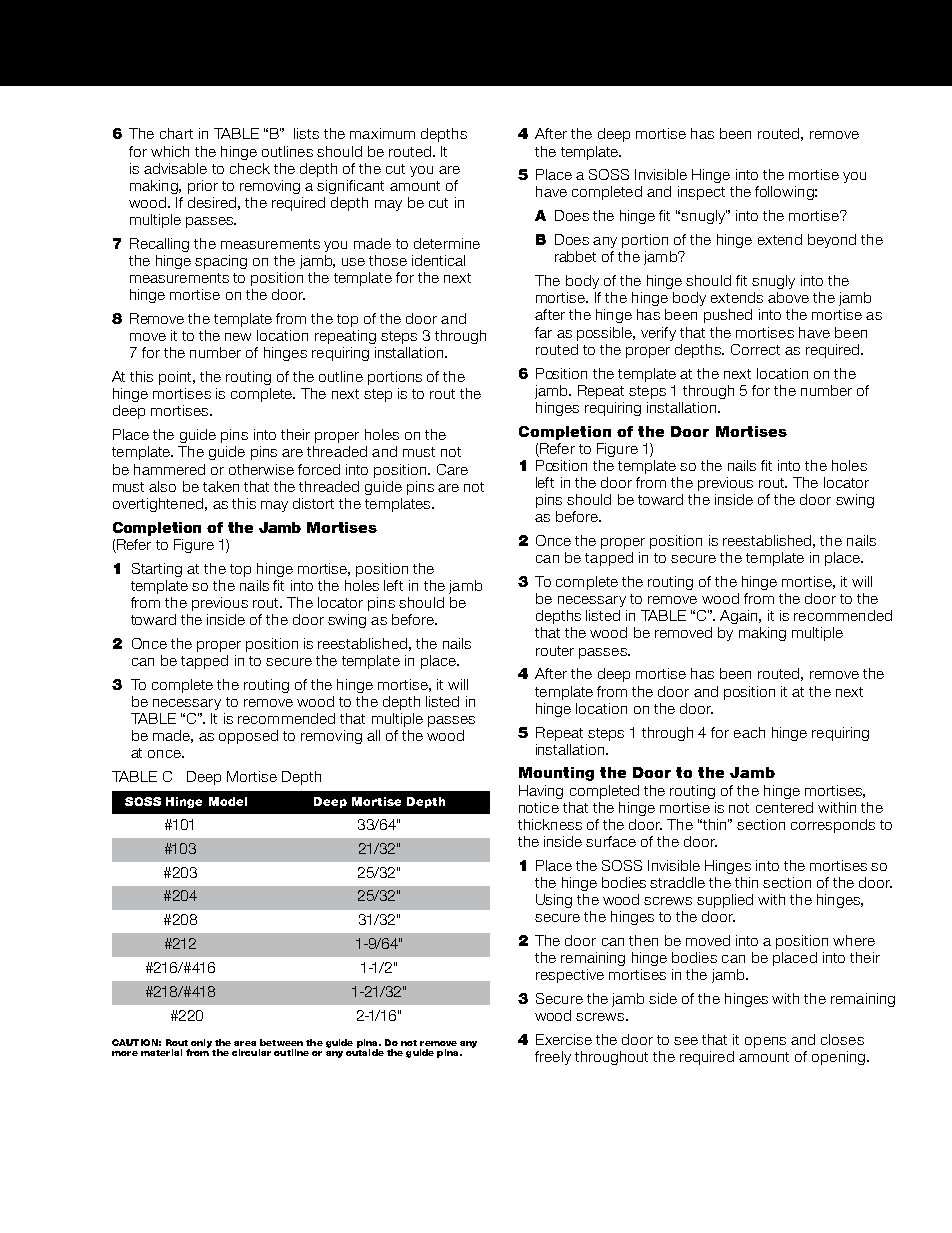 The height and width of the screenshot is (1233, 952). What do you see at coordinates (539, 807) in the screenshot?
I see `notice` at bounding box center [539, 807].
